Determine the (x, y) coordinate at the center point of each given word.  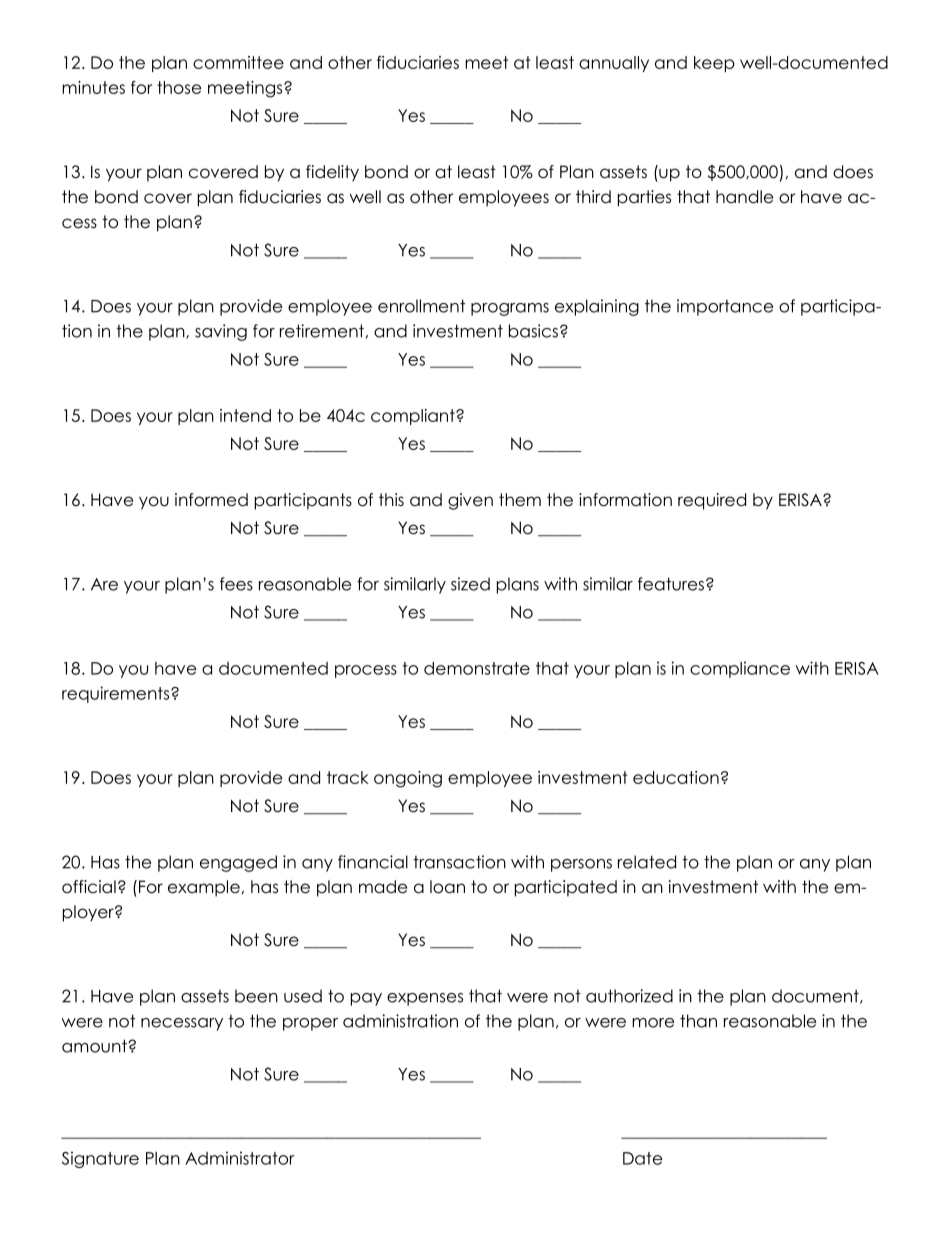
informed (211, 500)
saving (221, 332)
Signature (100, 1159)
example (204, 888)
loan (447, 887)
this (391, 499)
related (647, 862)
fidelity (332, 173)
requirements (117, 694)
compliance (740, 669)
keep (714, 64)
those (179, 87)
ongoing (408, 779)
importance (725, 307)
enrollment (421, 306)
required (712, 501)
